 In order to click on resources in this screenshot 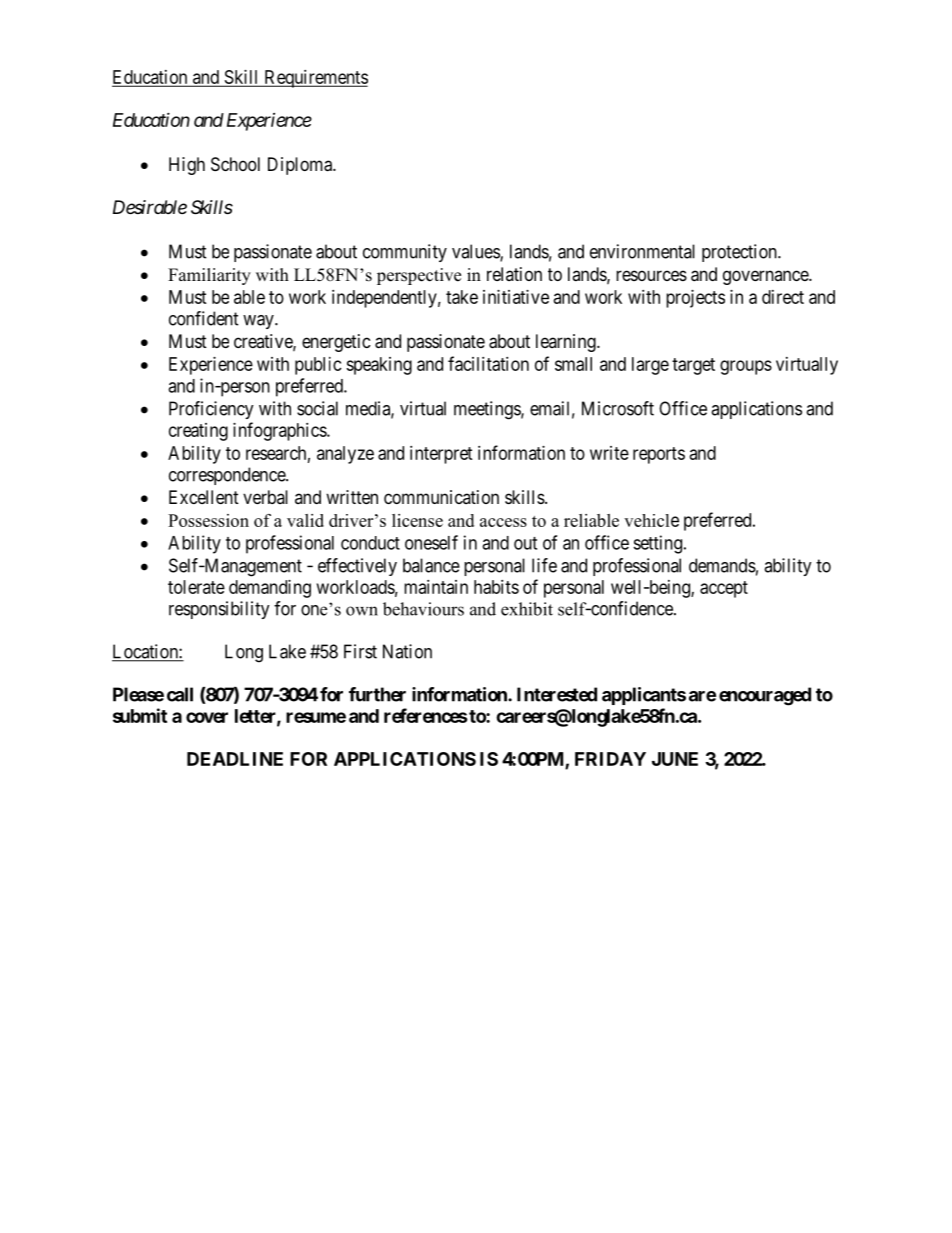, I will do `click(651, 275)`.
